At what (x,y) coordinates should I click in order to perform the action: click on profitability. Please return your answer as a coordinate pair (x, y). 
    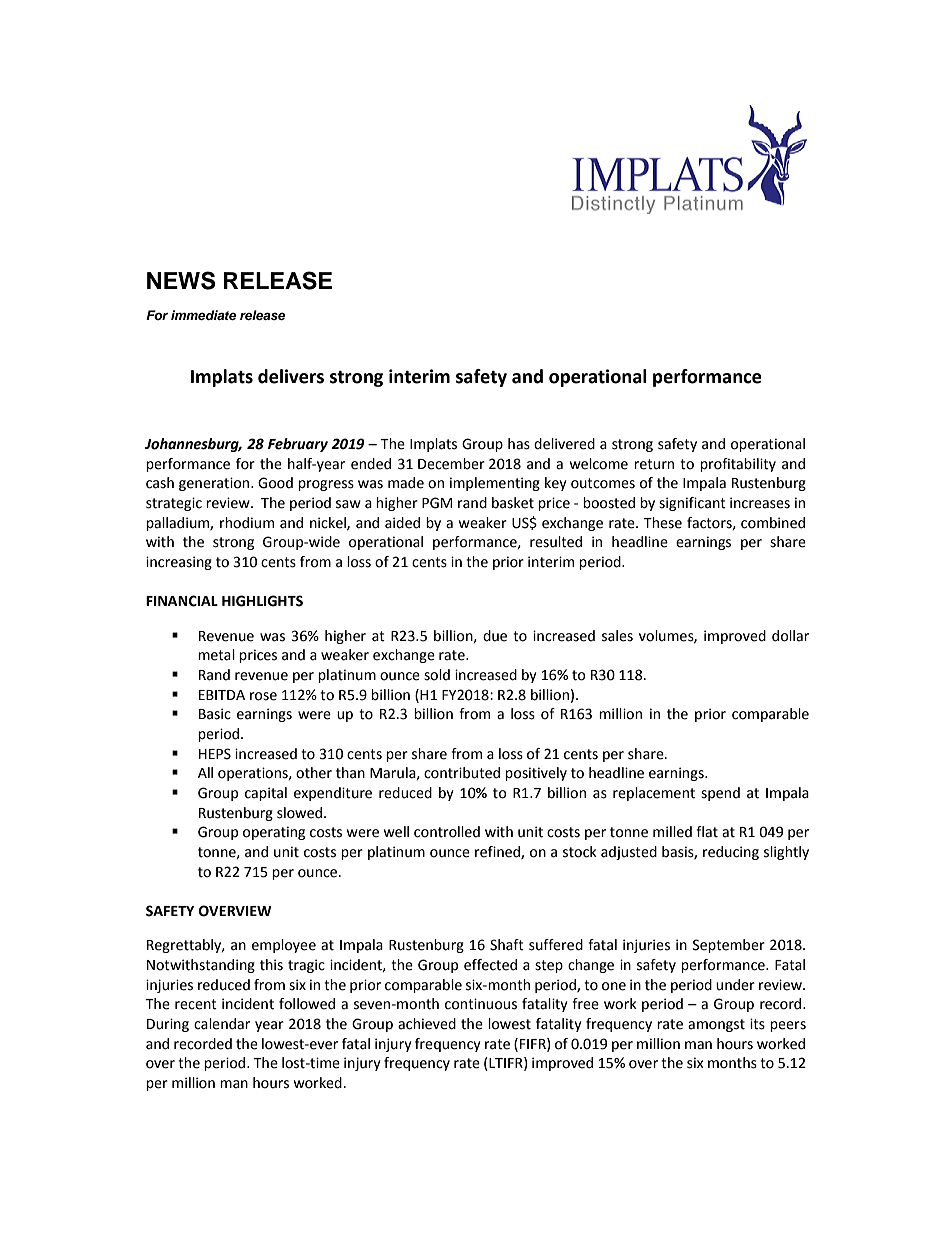
    Looking at the image, I should click on (738, 465).
